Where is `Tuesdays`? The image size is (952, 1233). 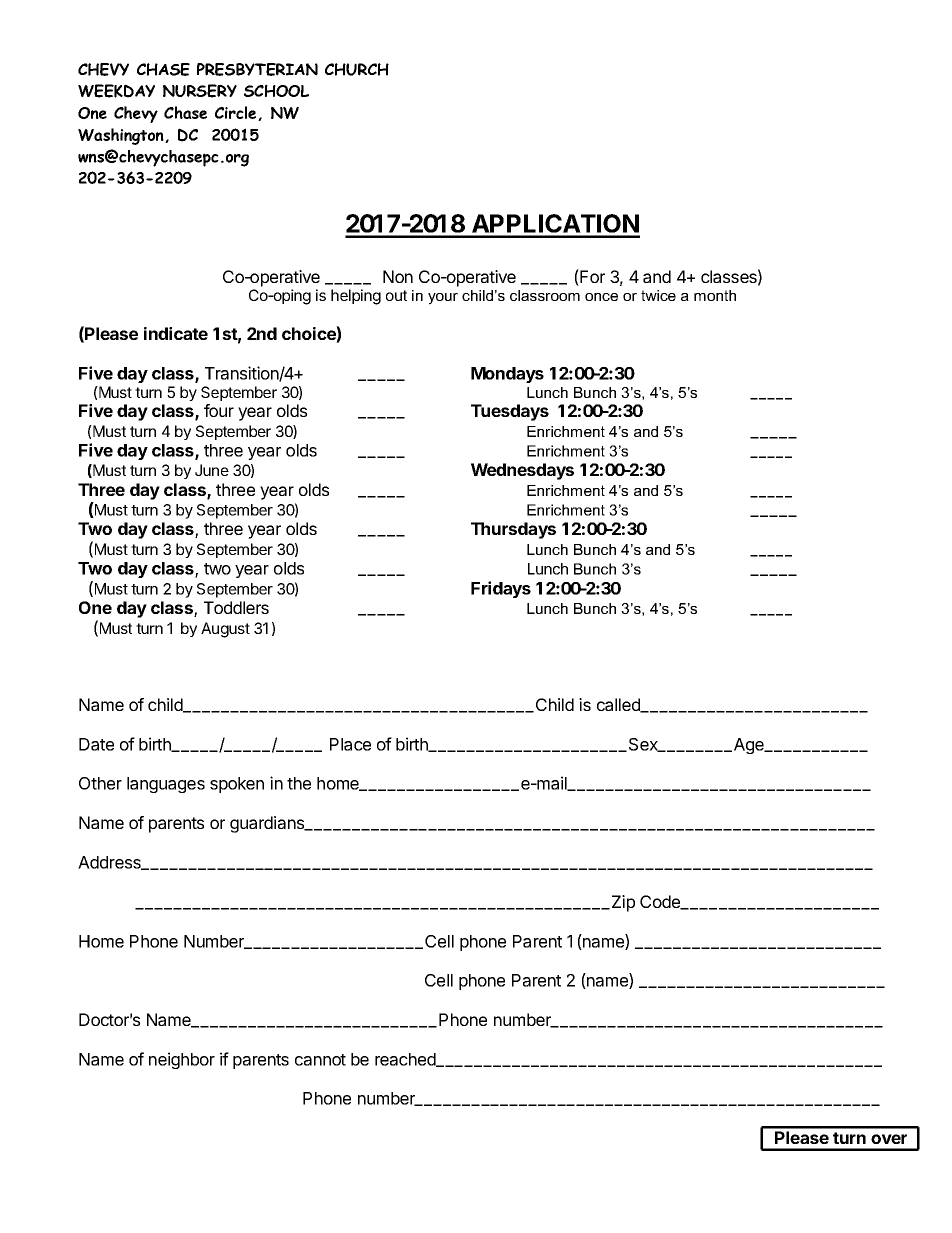
Tuesdays is located at coordinates (510, 412).
